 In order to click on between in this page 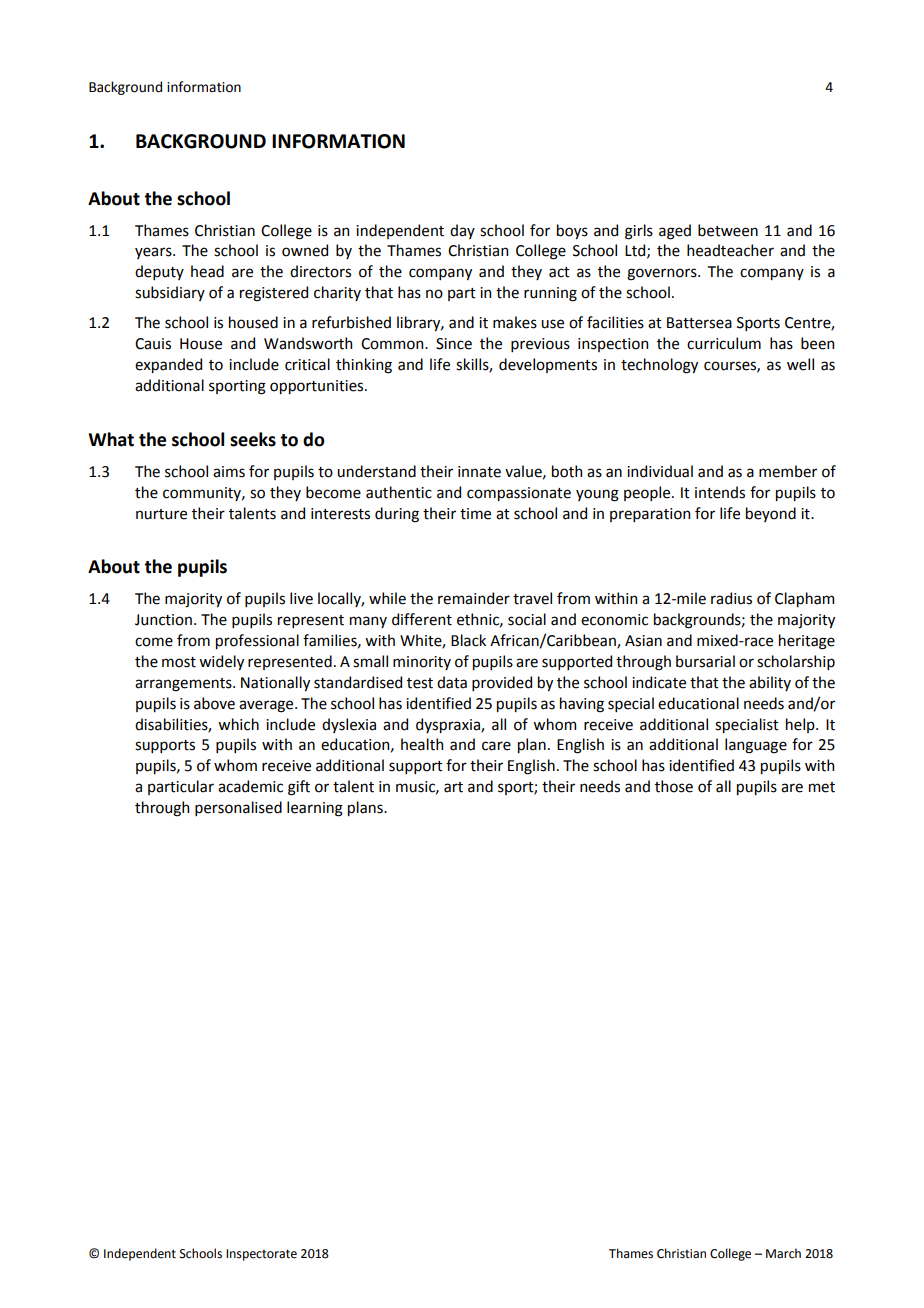, I will do `click(728, 230)`.
